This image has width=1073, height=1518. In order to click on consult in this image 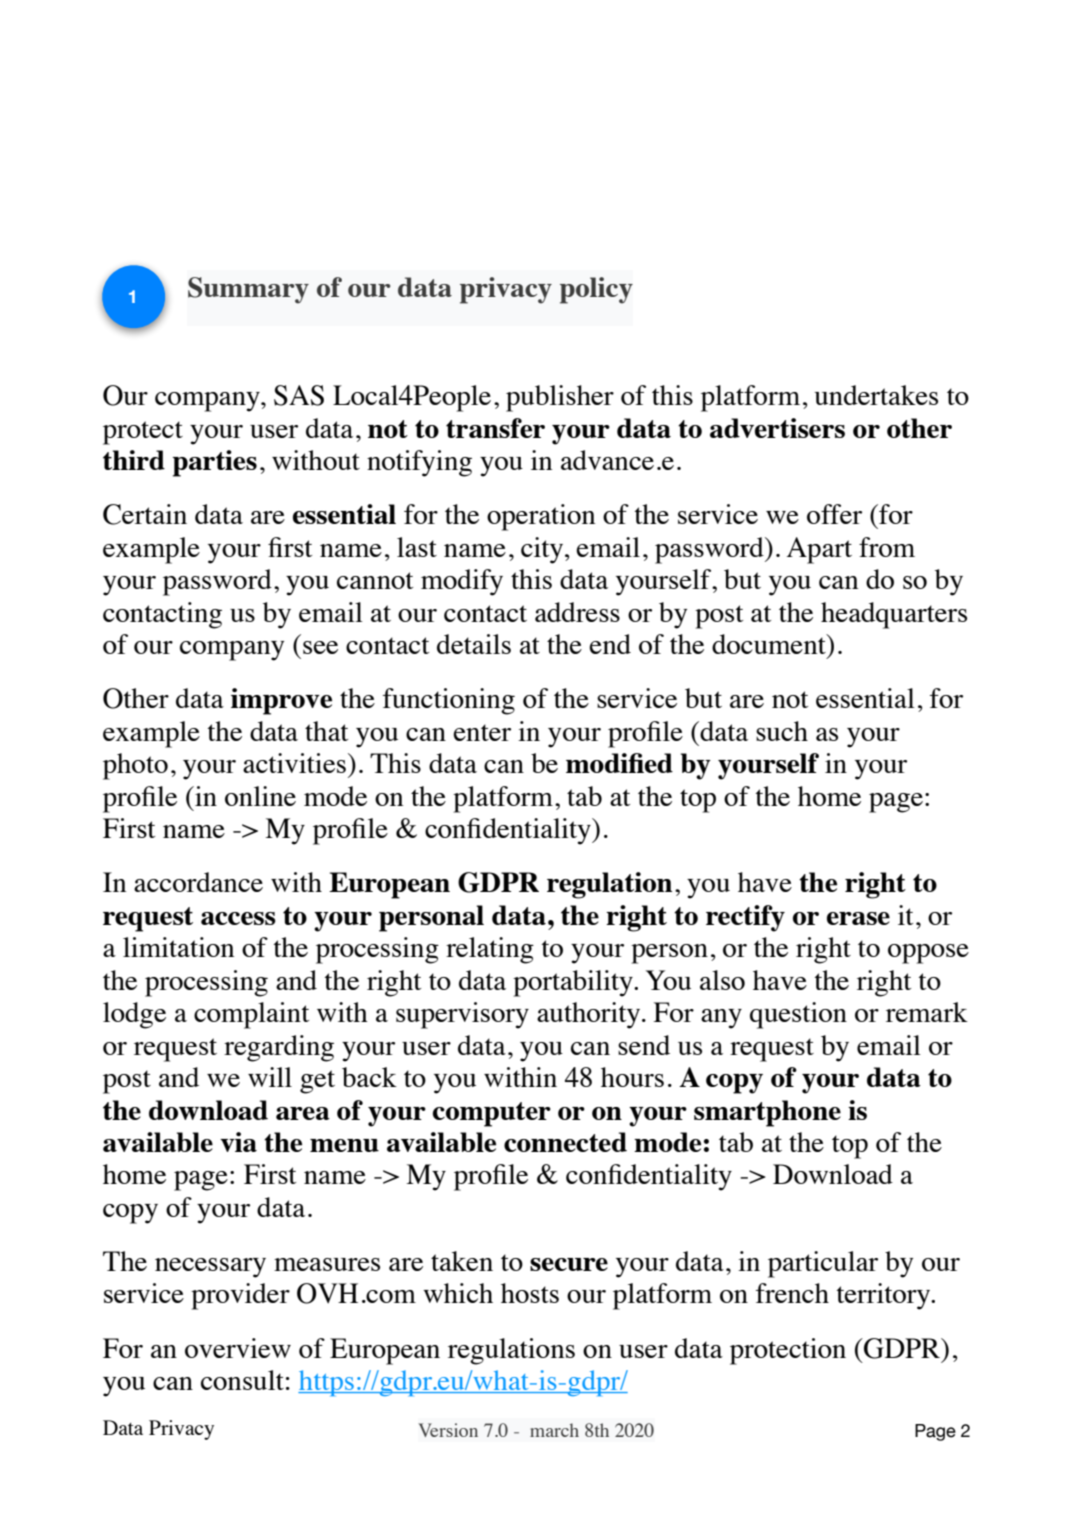, I will do `click(242, 1380)`.
